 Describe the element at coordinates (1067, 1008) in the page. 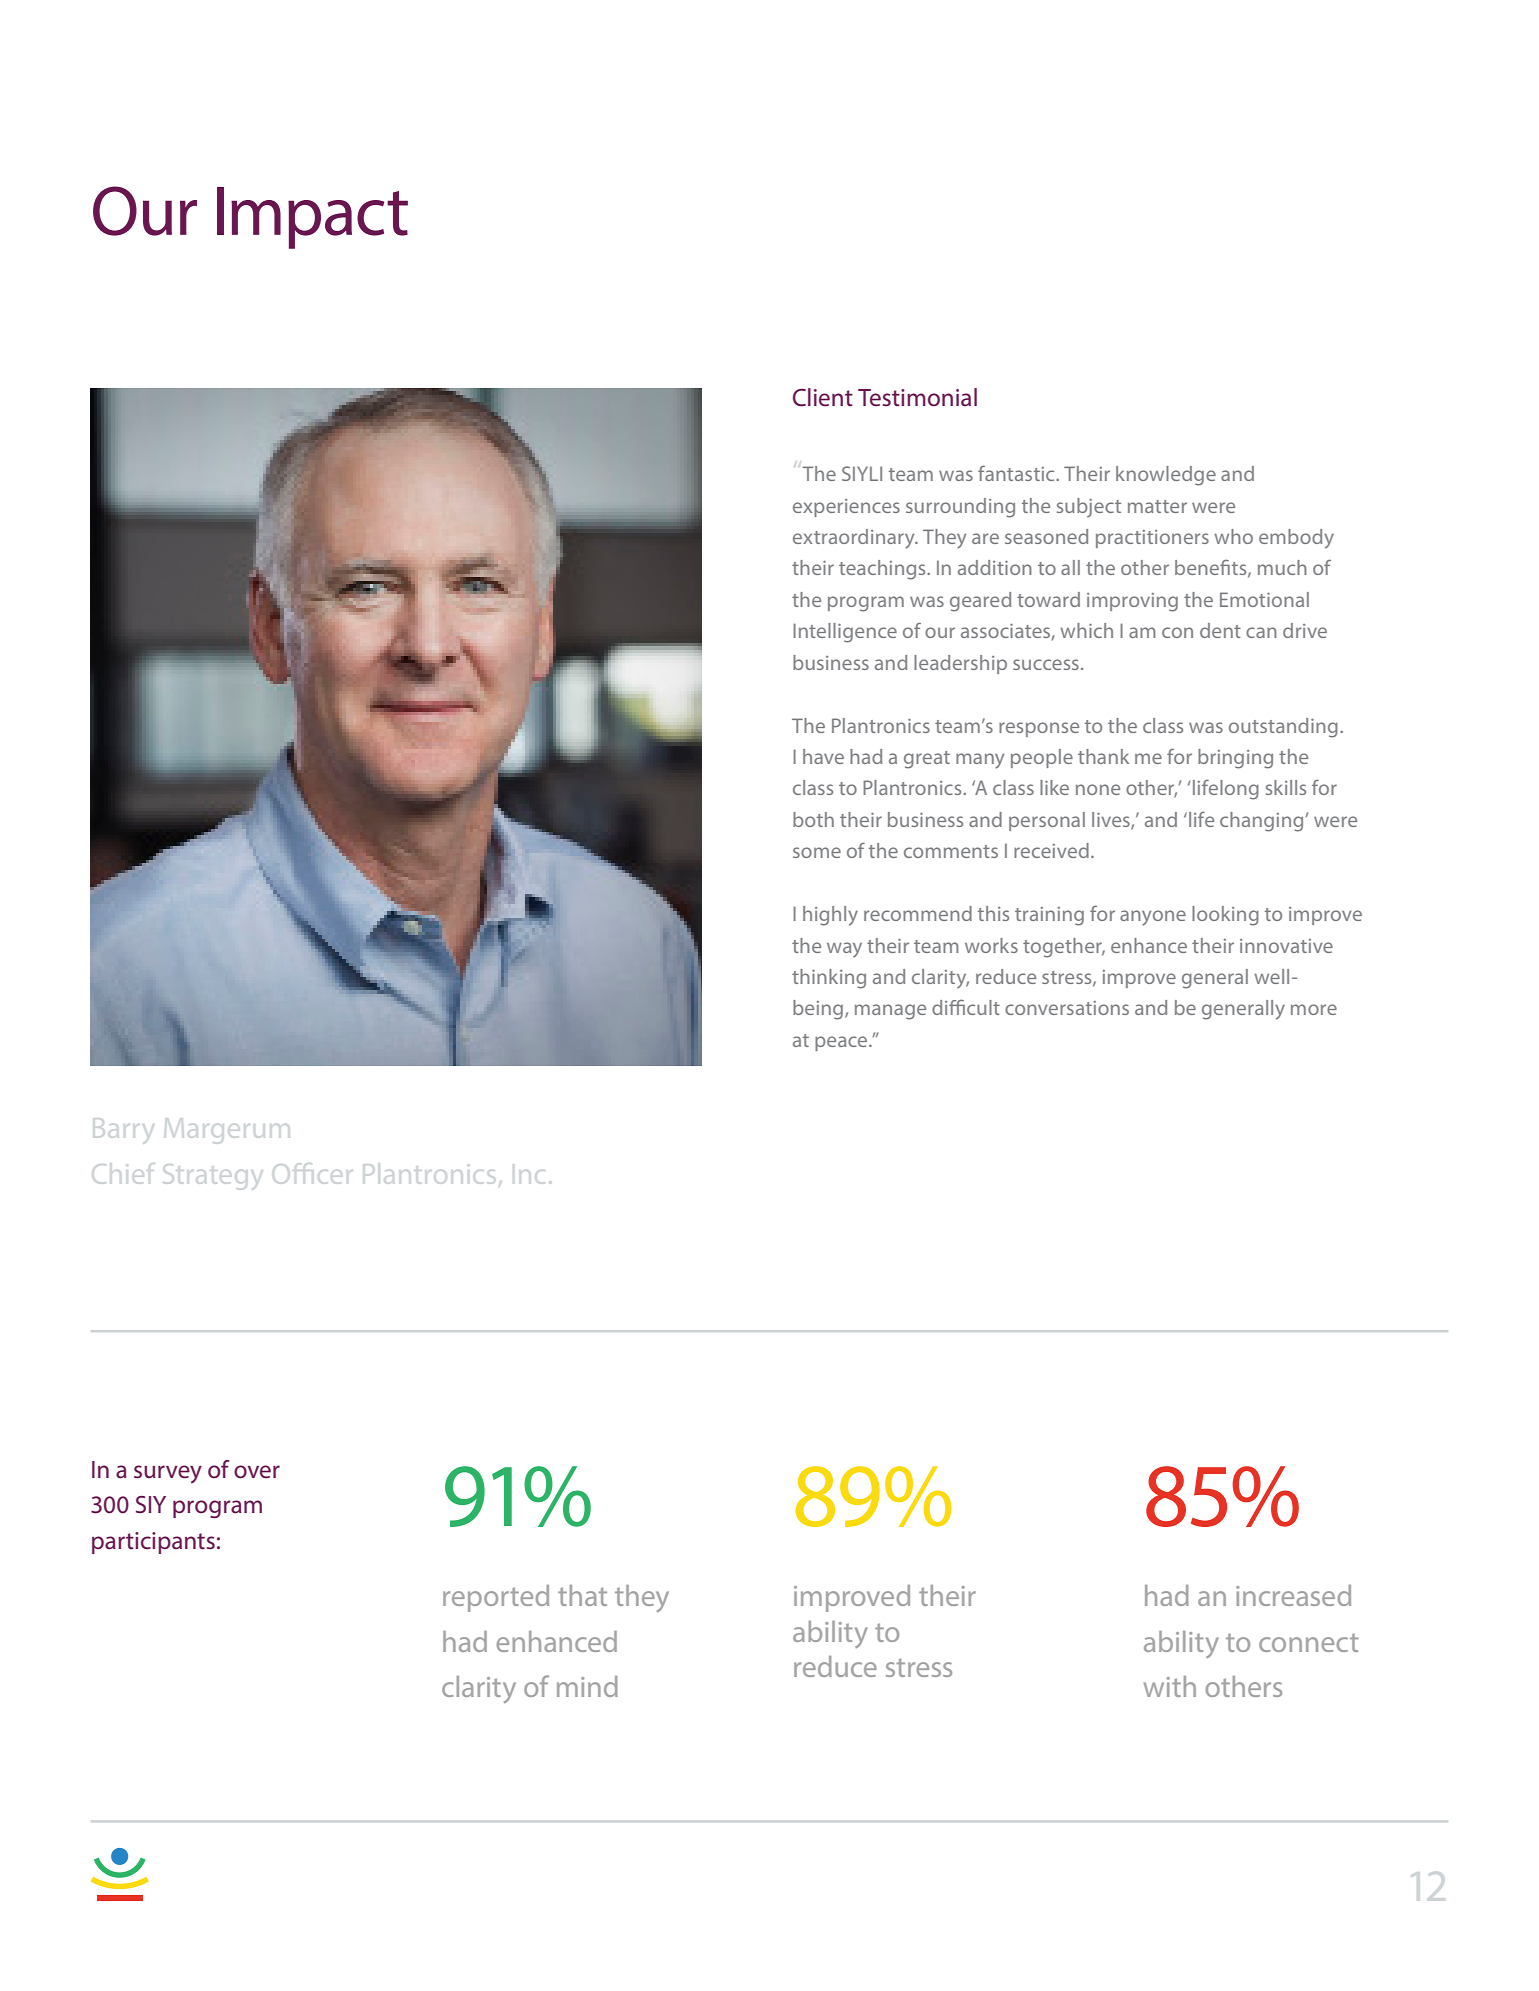

I see `conversations` at that location.
